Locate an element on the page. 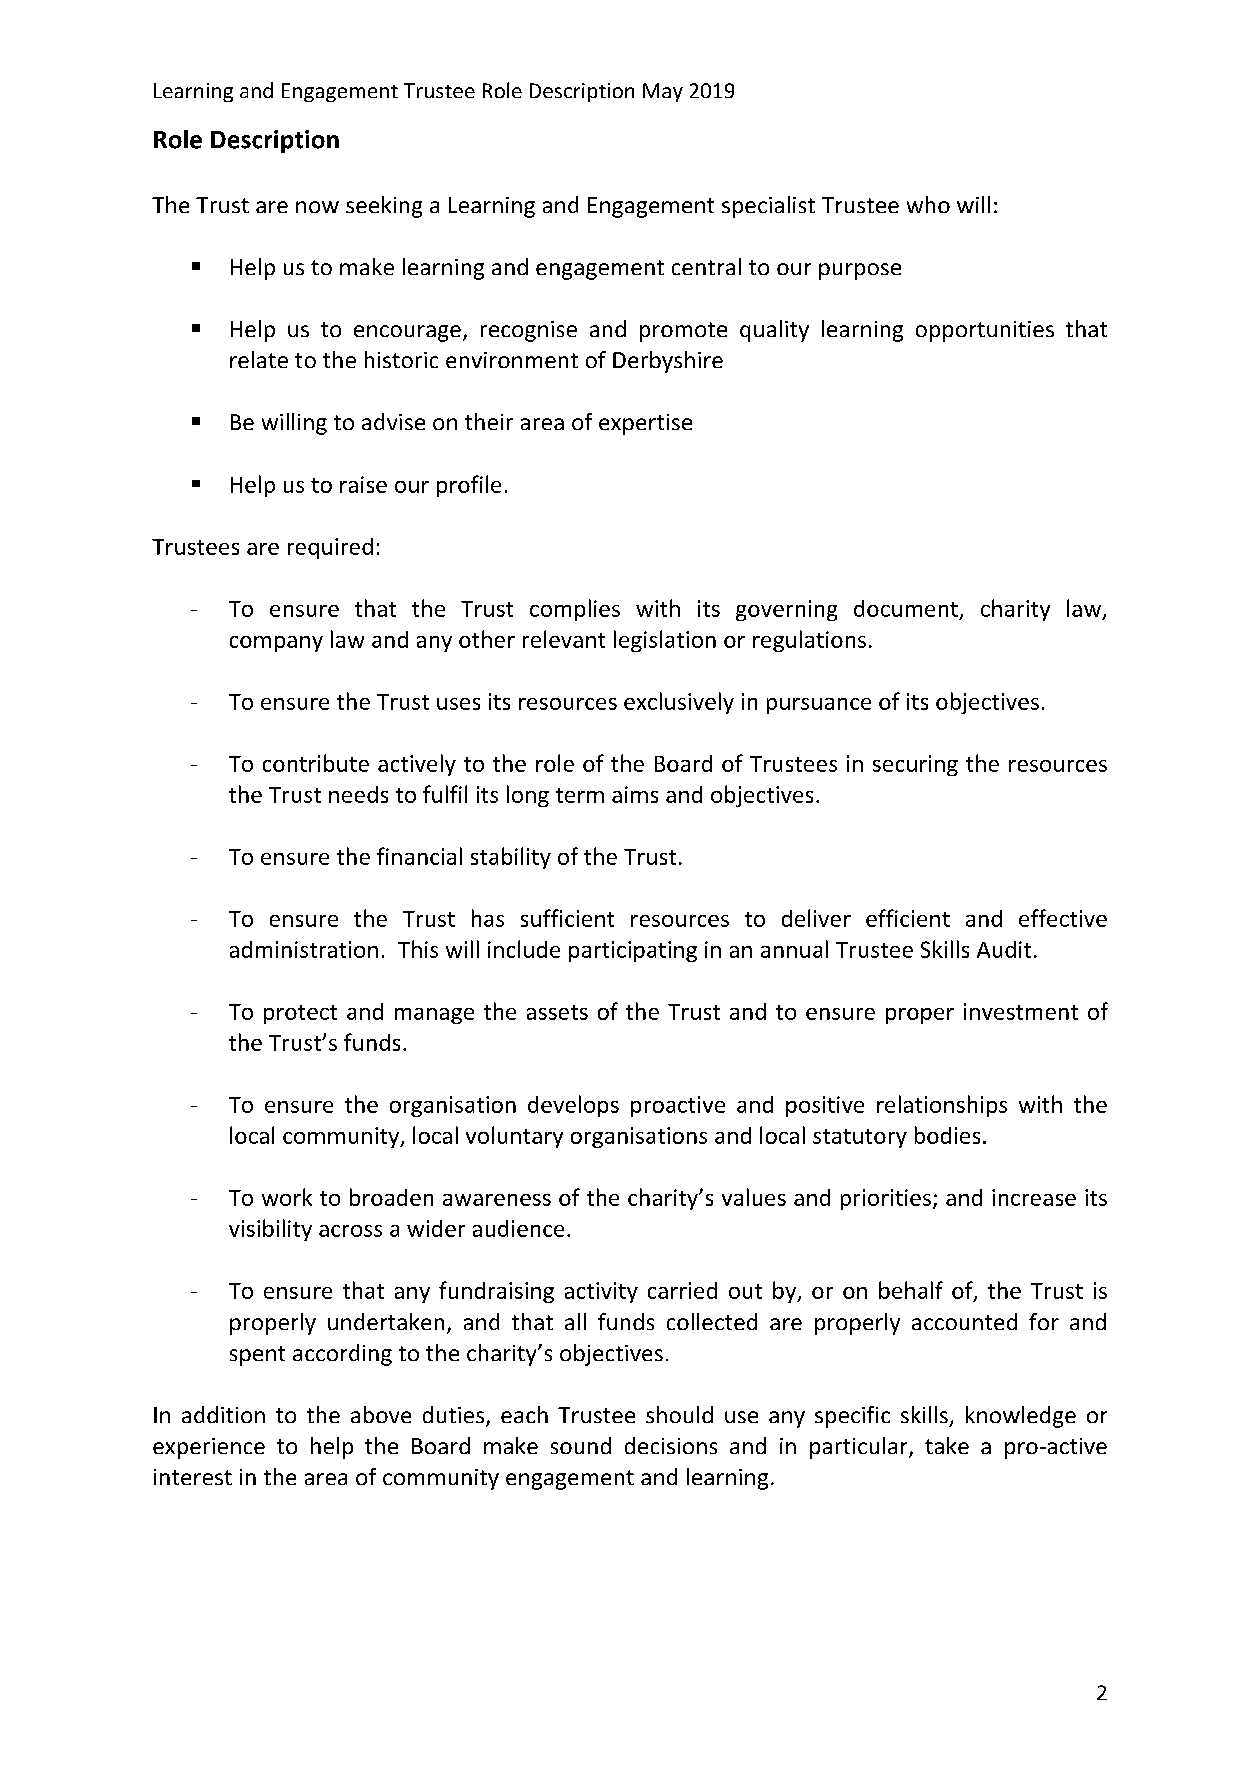 Image resolution: width=1260 pixels, height=1783 pixels. aims is located at coordinates (635, 794).
